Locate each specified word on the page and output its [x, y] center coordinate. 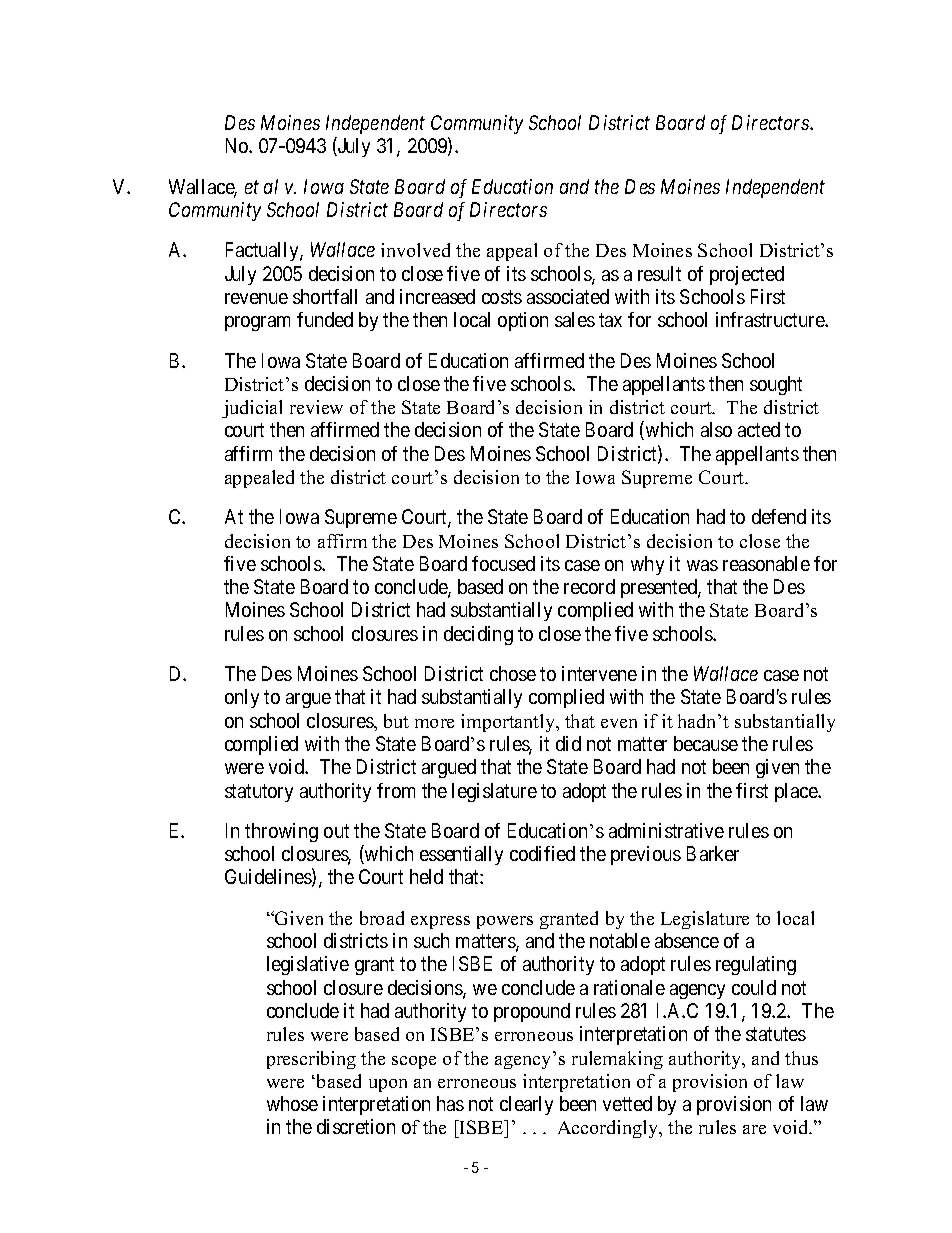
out [336, 831]
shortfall [325, 296]
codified [542, 853]
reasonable [766, 563]
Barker [713, 853]
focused [503, 563]
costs [502, 297]
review [316, 407]
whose [292, 1103]
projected [747, 275]
